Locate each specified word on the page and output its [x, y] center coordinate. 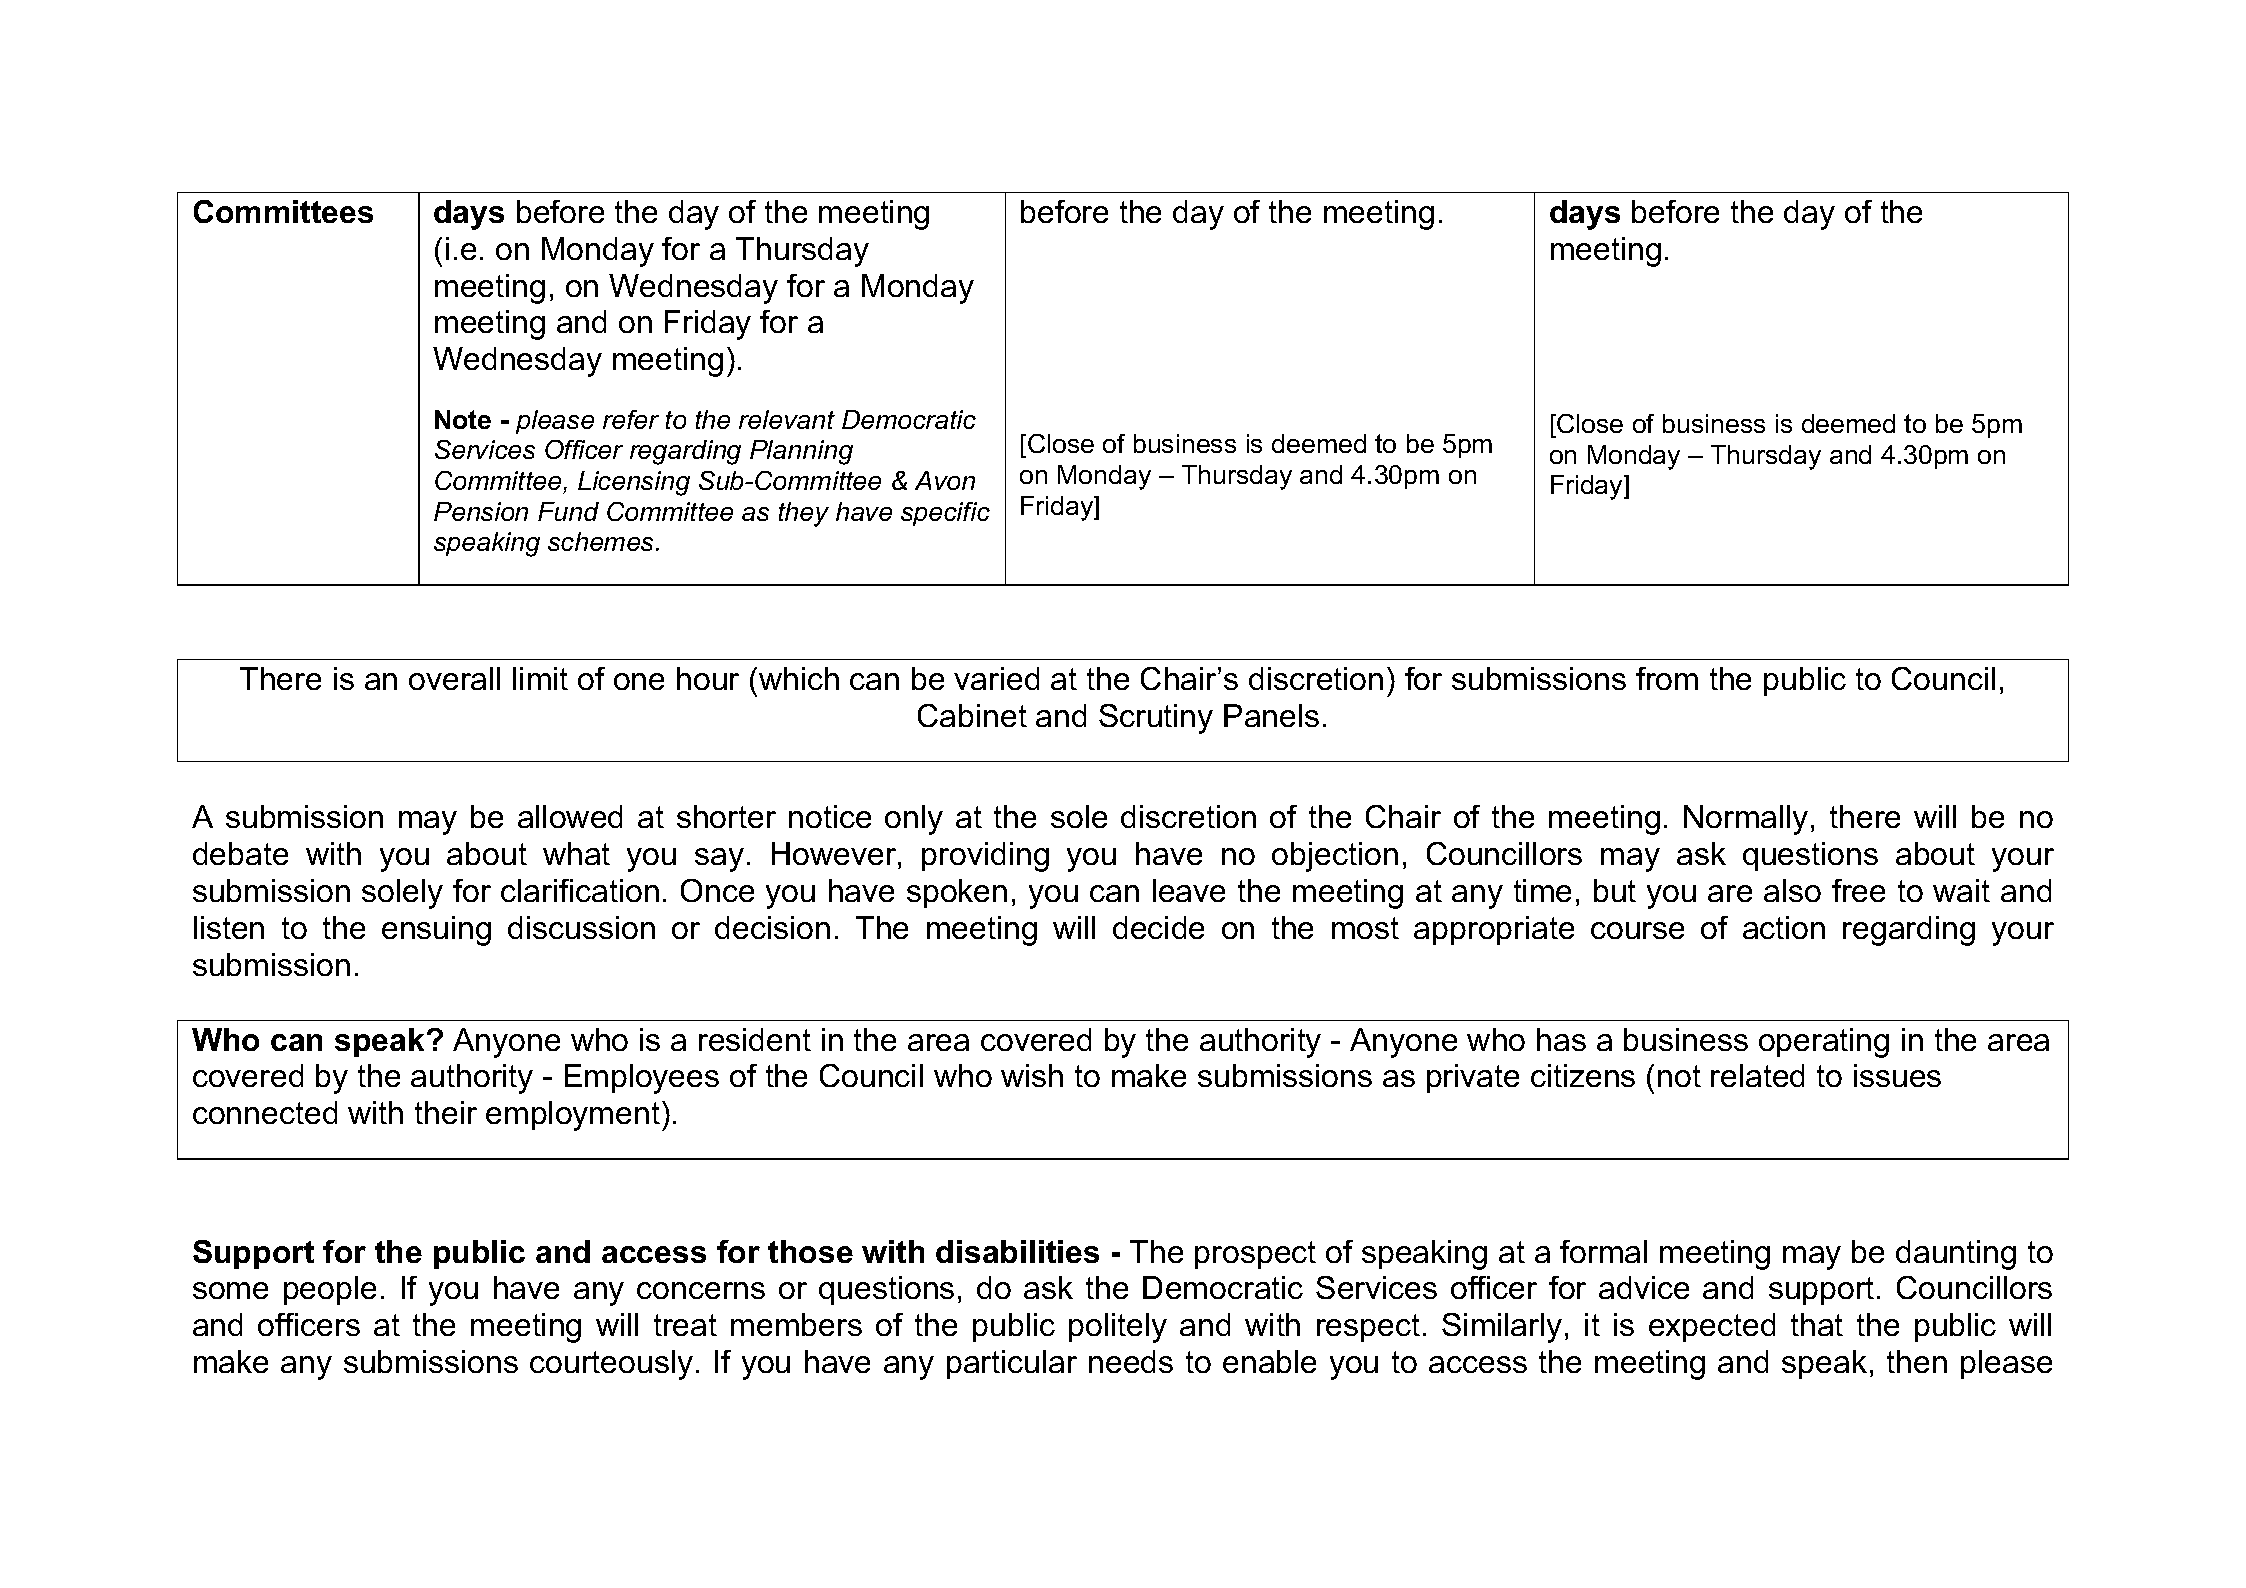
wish [1032, 1075]
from [1667, 678]
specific [945, 514]
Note [463, 419]
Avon [945, 480]
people [330, 1290]
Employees [642, 1079]
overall [454, 678]
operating [1824, 1043]
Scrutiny [1156, 719]
